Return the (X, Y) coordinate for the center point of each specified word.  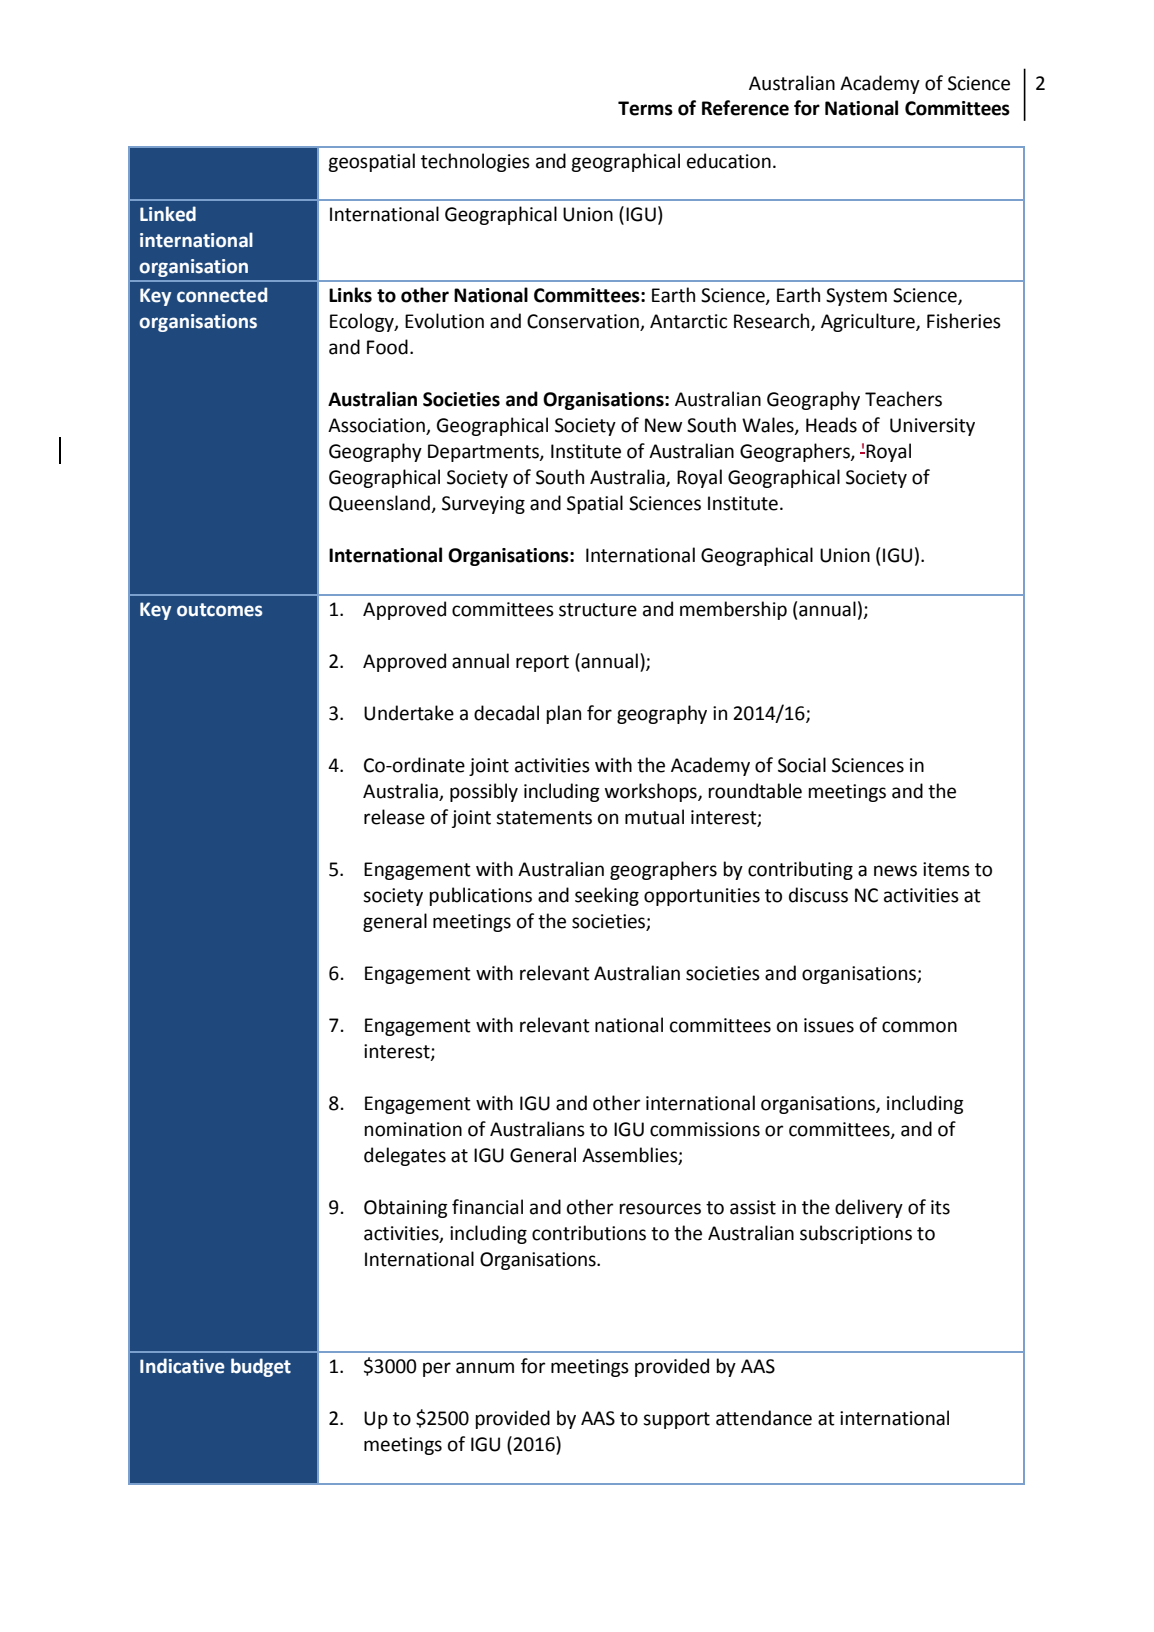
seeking (607, 896)
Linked (168, 214)
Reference (745, 108)
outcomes (219, 610)
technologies (475, 162)
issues (829, 1025)
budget (261, 1367)
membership (733, 610)
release (394, 817)
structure (598, 610)
